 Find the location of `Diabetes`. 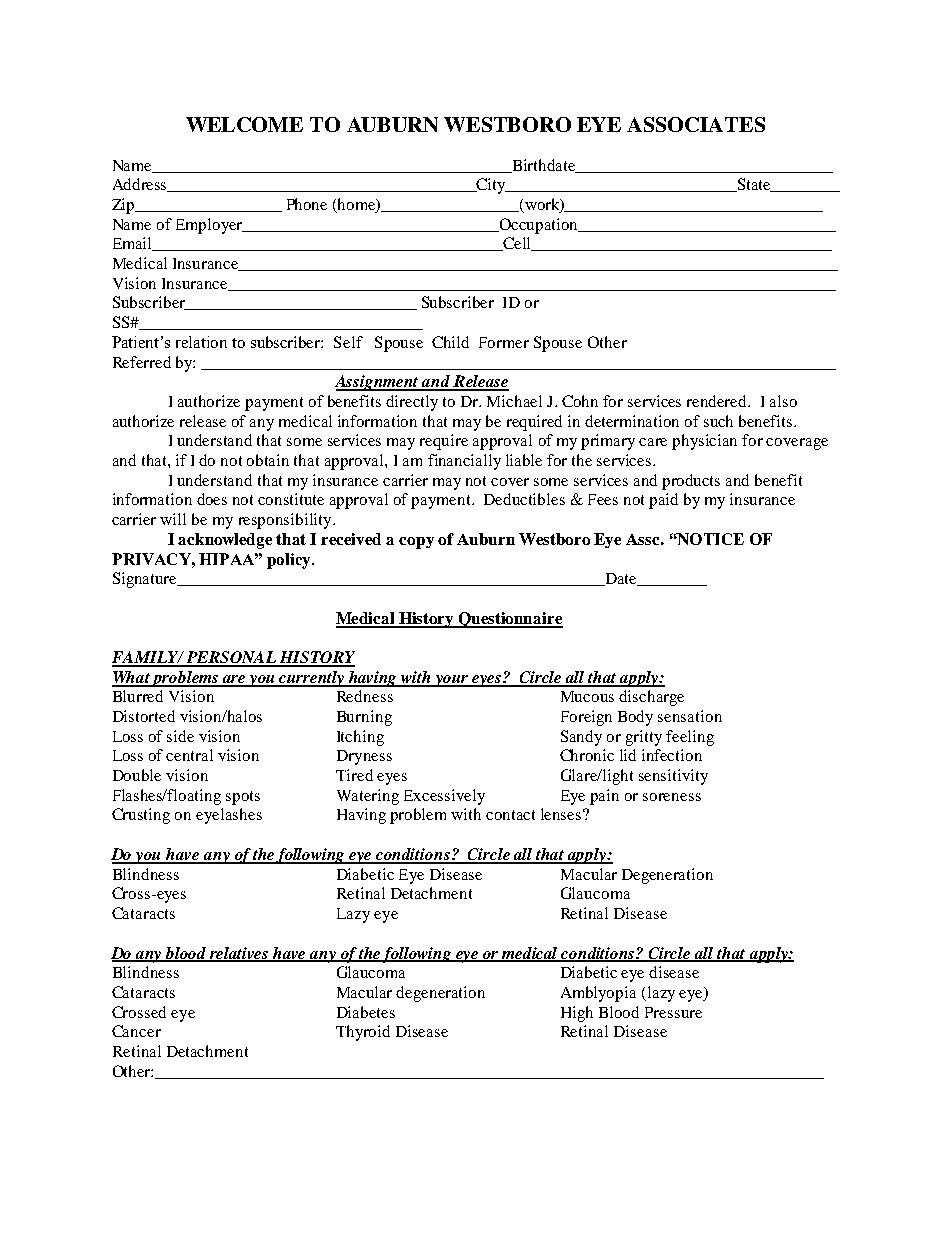

Diabetes is located at coordinates (366, 1012).
